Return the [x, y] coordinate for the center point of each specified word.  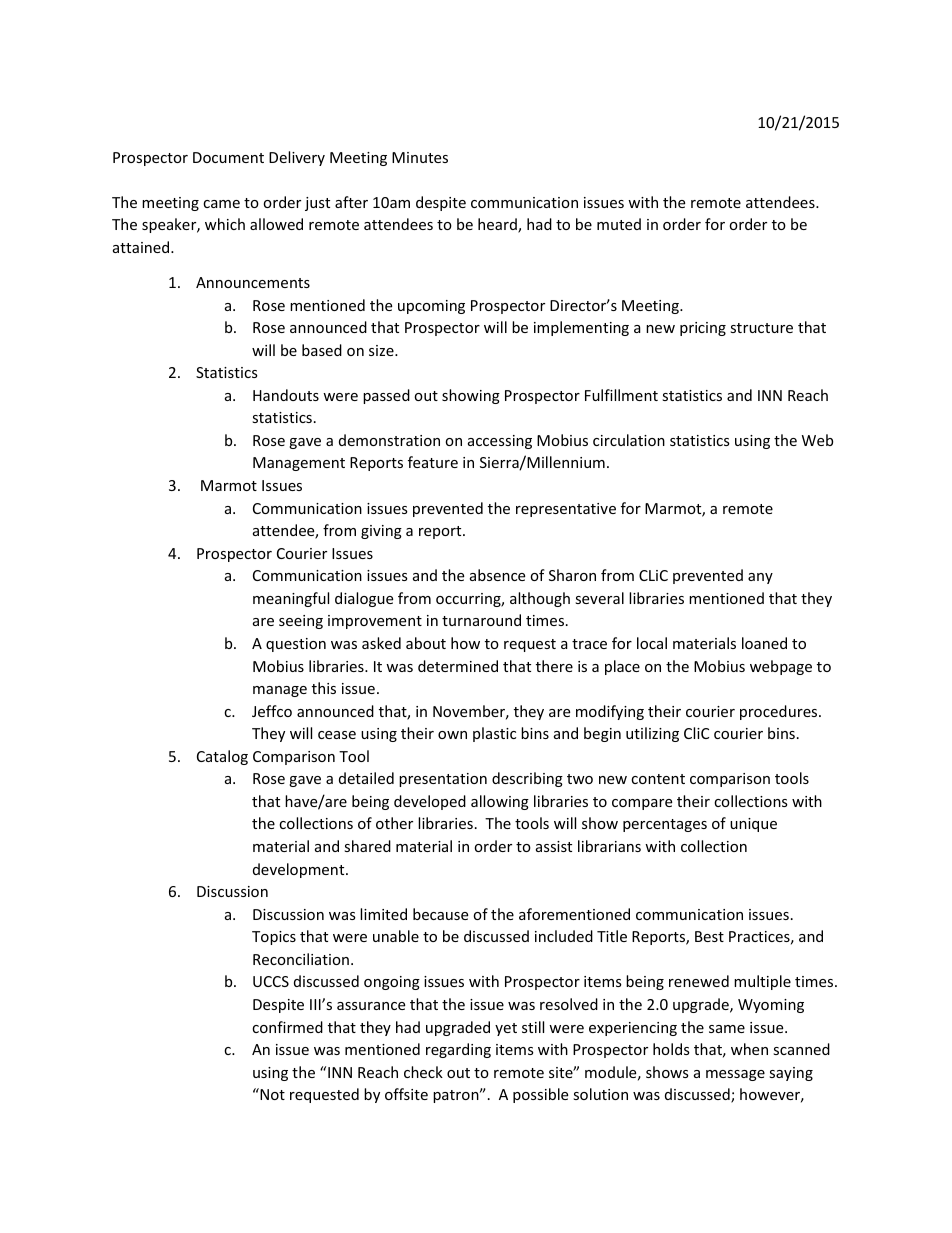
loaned [764, 643]
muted [619, 224]
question [296, 645]
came [221, 204]
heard [498, 225]
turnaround [481, 620]
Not [271, 1094]
